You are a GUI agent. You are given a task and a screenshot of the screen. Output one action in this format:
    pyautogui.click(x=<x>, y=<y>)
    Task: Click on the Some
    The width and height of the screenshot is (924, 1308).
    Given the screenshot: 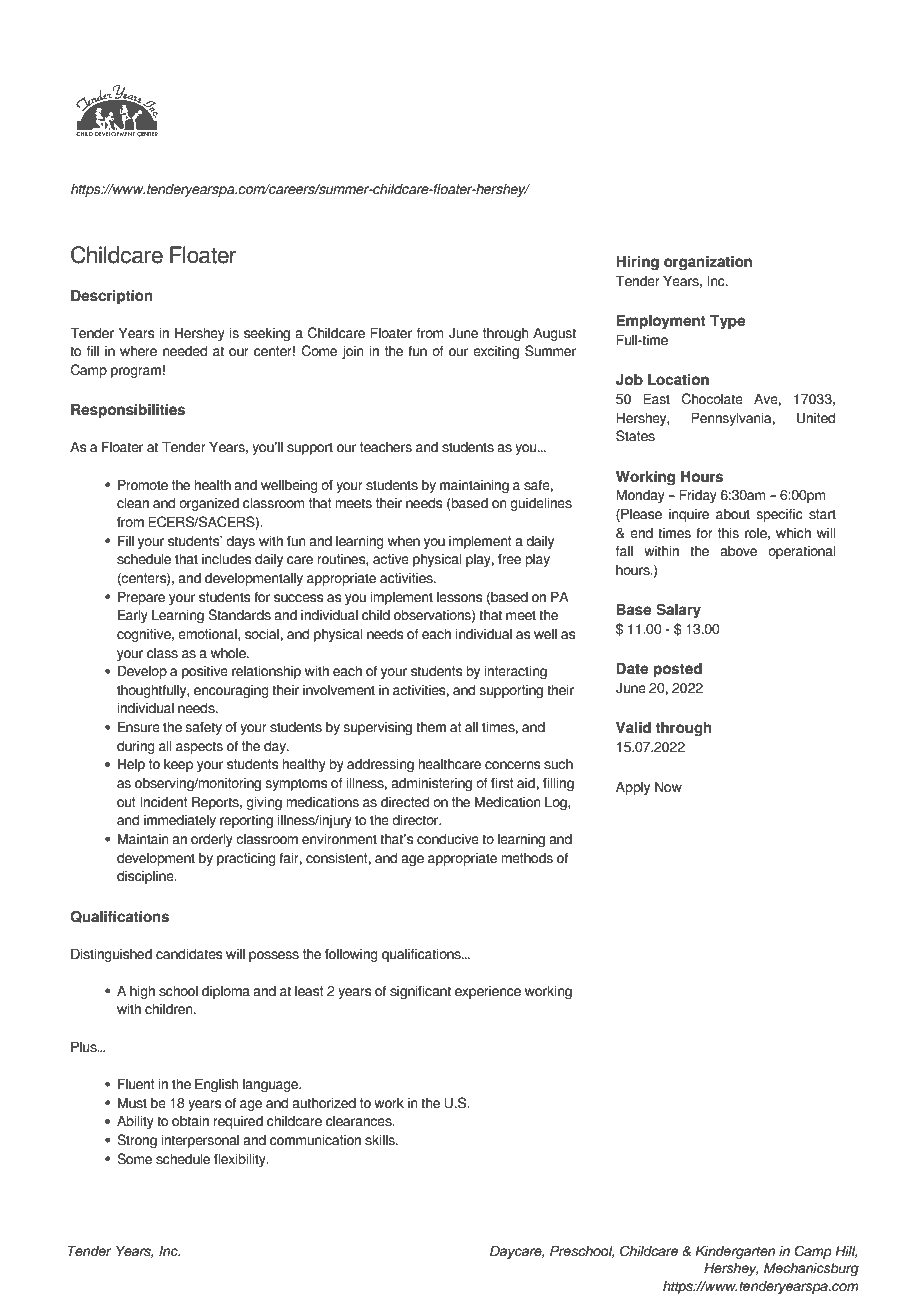 What is the action you would take?
    pyautogui.click(x=134, y=1159)
